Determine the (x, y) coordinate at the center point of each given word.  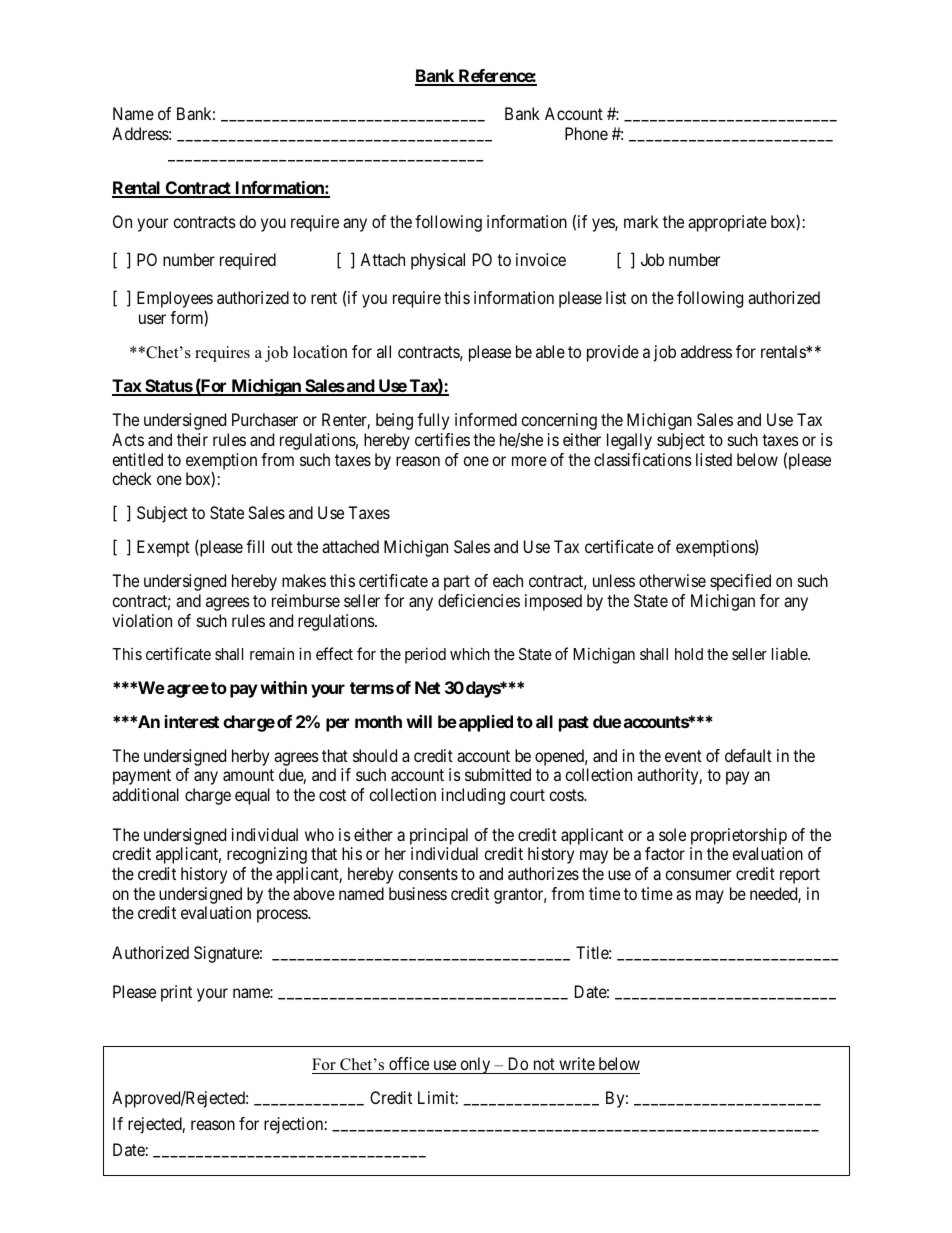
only (475, 1065)
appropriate (727, 223)
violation (142, 620)
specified (740, 582)
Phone (586, 133)
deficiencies (479, 600)
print (176, 993)
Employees (175, 301)
